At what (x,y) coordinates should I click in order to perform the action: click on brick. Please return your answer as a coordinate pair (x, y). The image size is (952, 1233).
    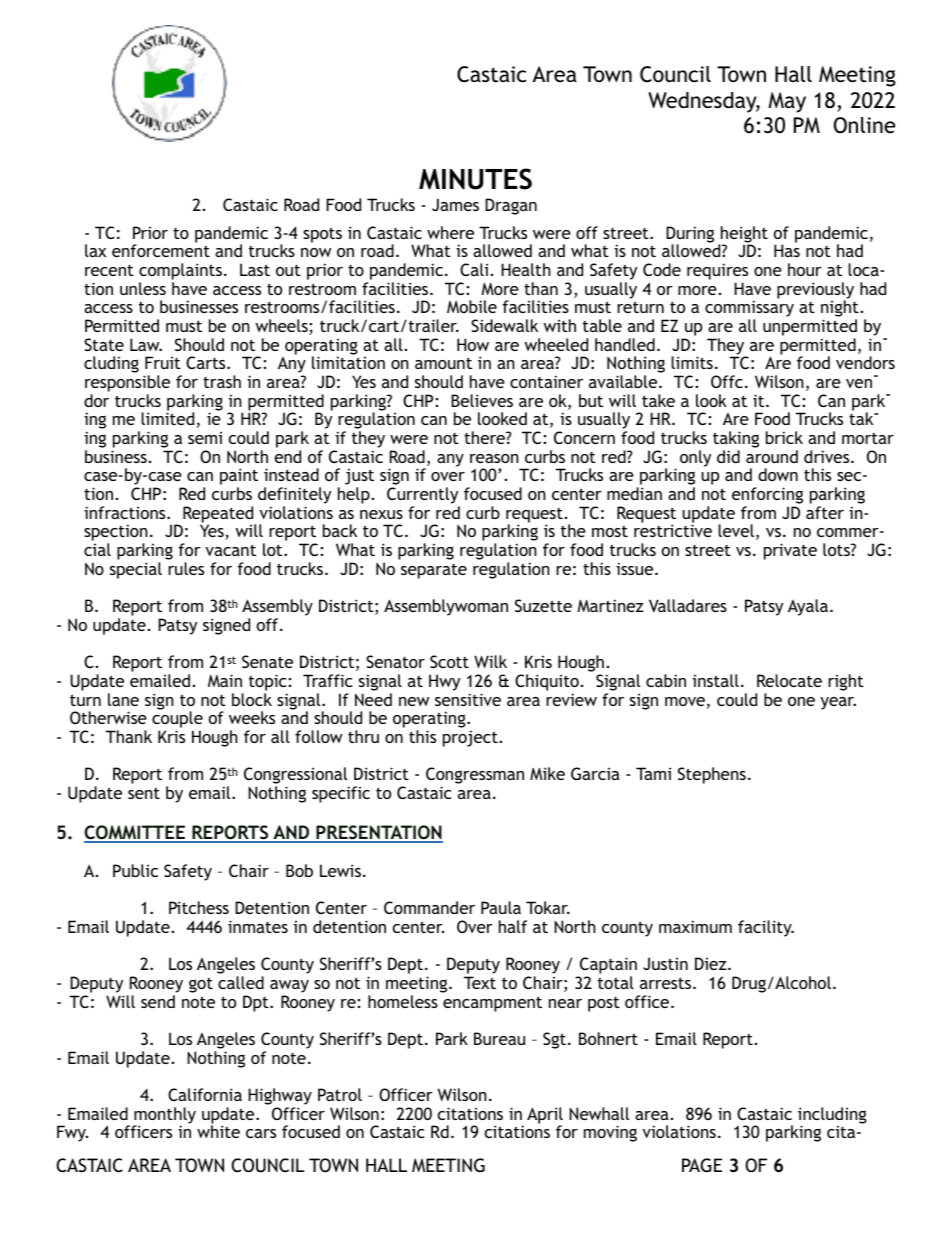
    Looking at the image, I should click on (784, 437).
